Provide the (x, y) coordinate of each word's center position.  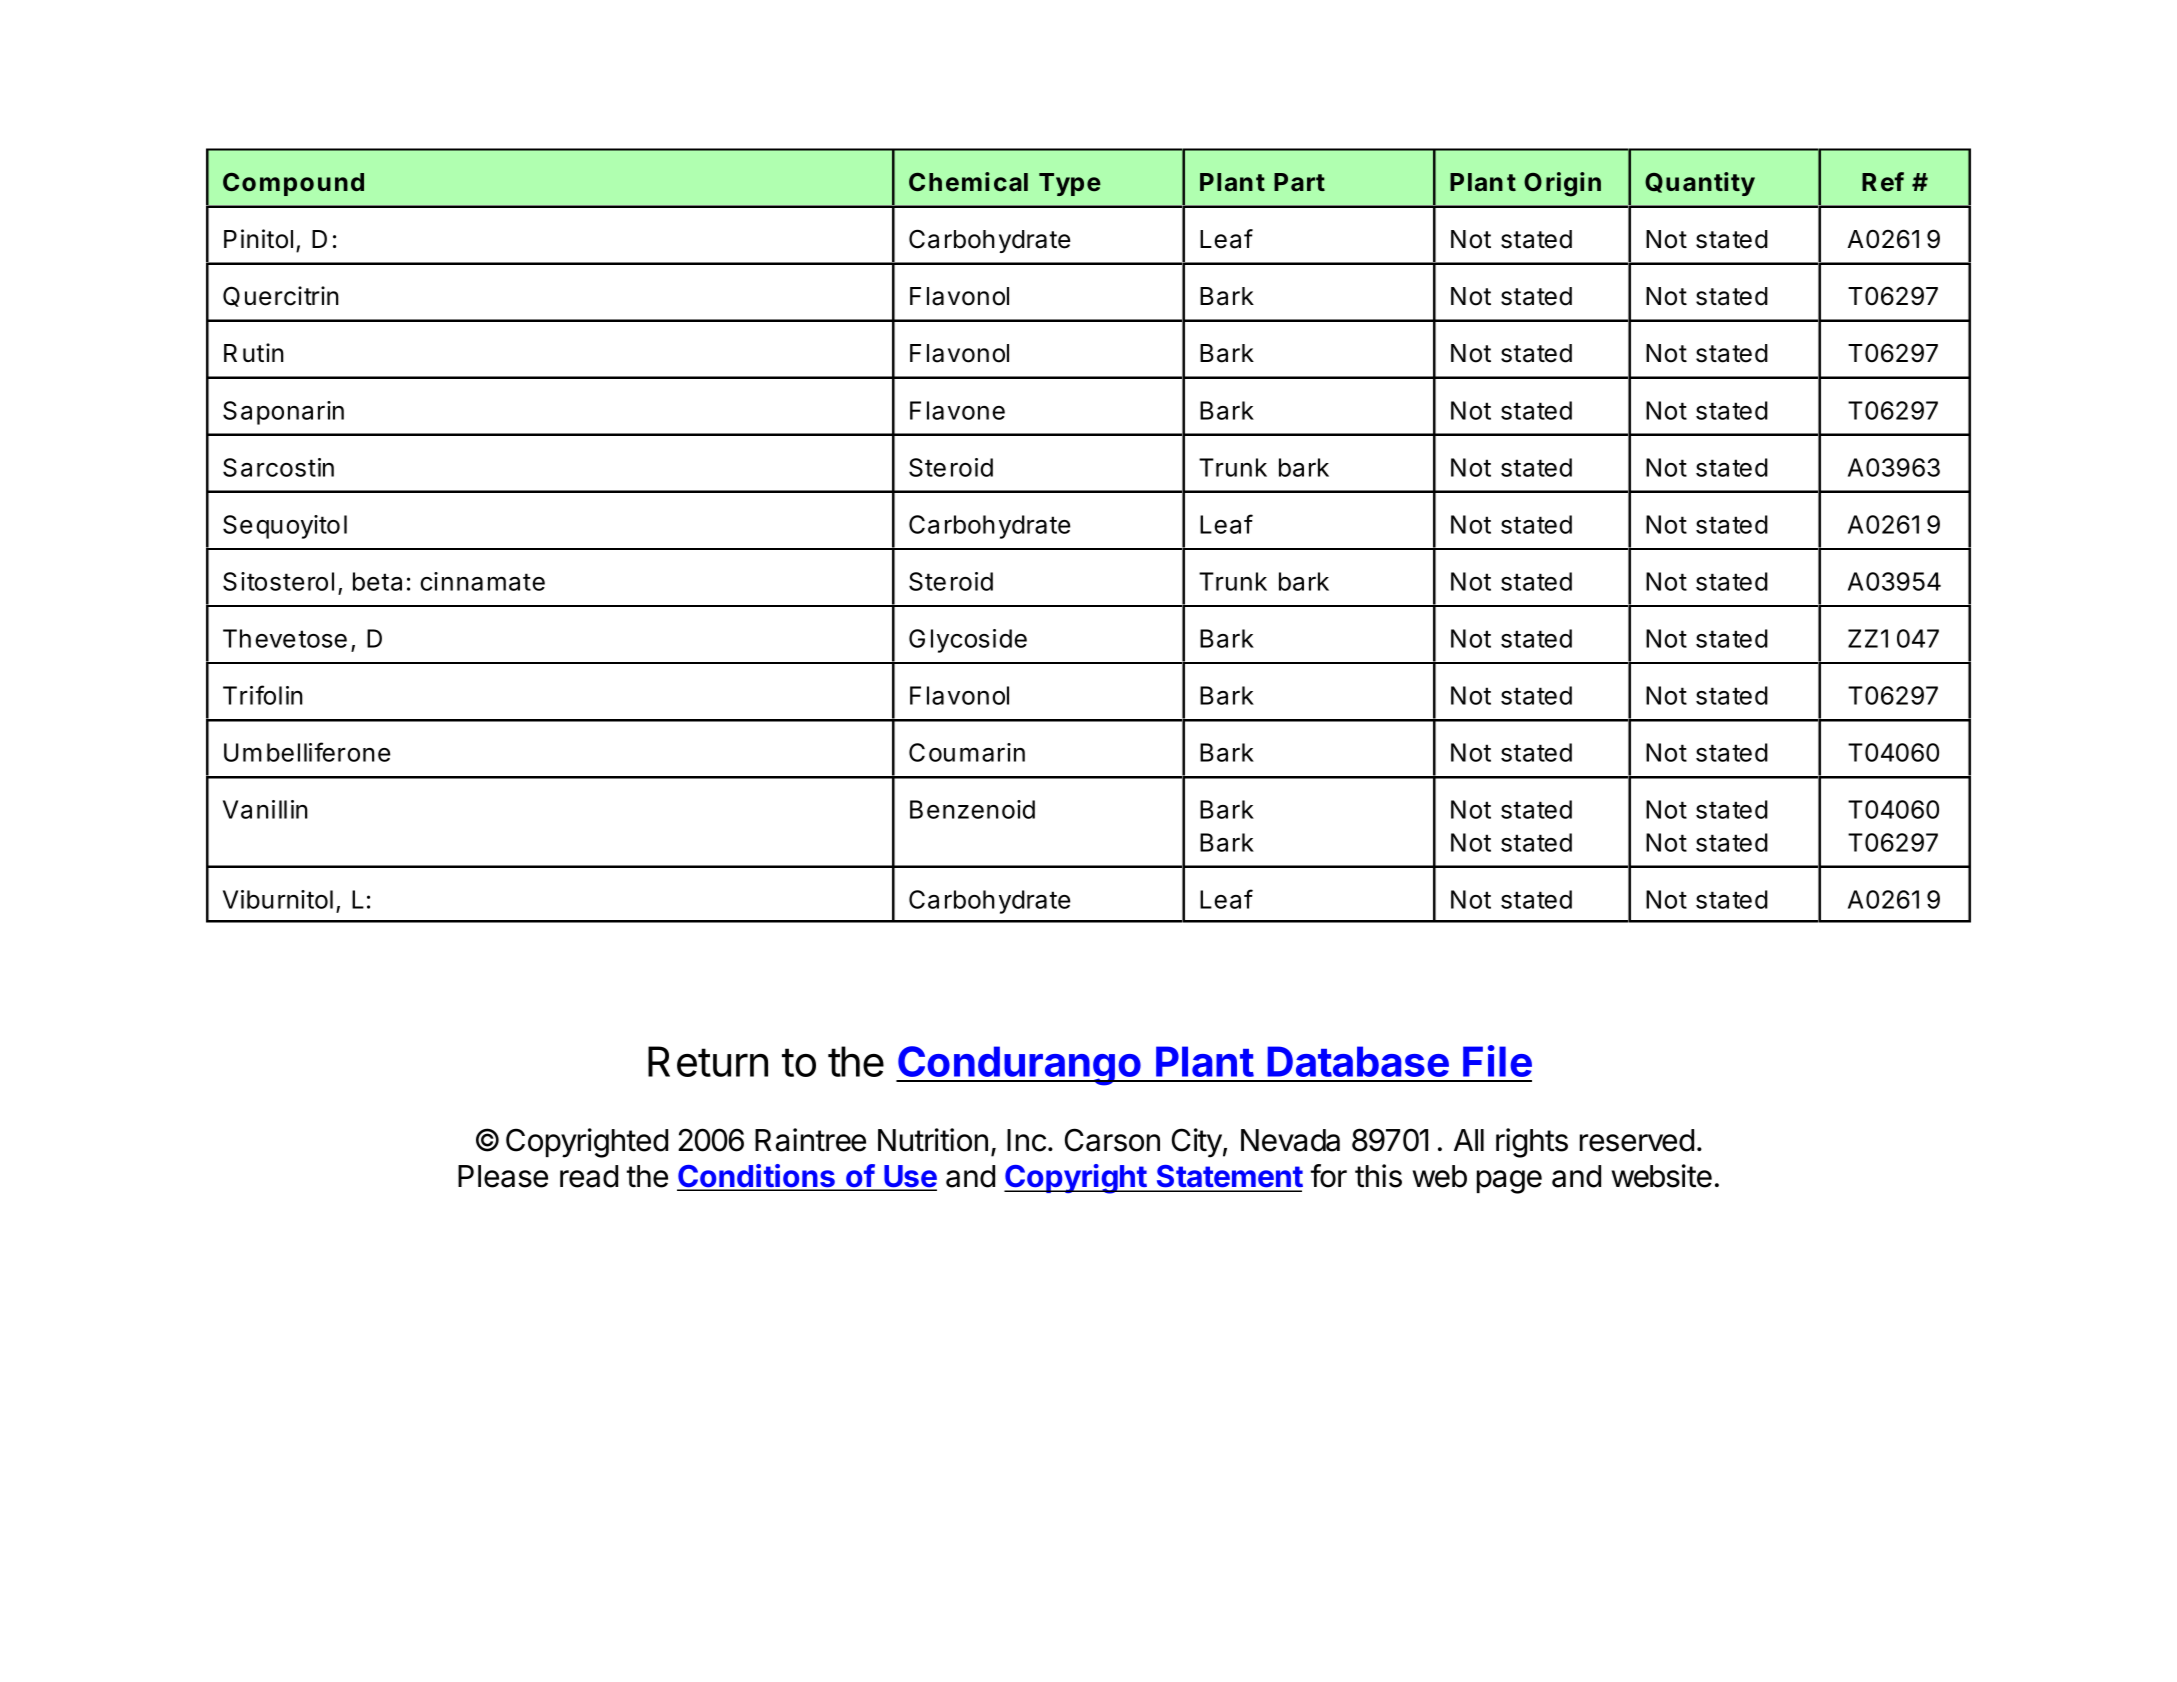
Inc (1026, 1140)
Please (503, 1176)
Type (1070, 184)
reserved (1637, 1140)
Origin (1562, 184)
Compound (293, 184)
